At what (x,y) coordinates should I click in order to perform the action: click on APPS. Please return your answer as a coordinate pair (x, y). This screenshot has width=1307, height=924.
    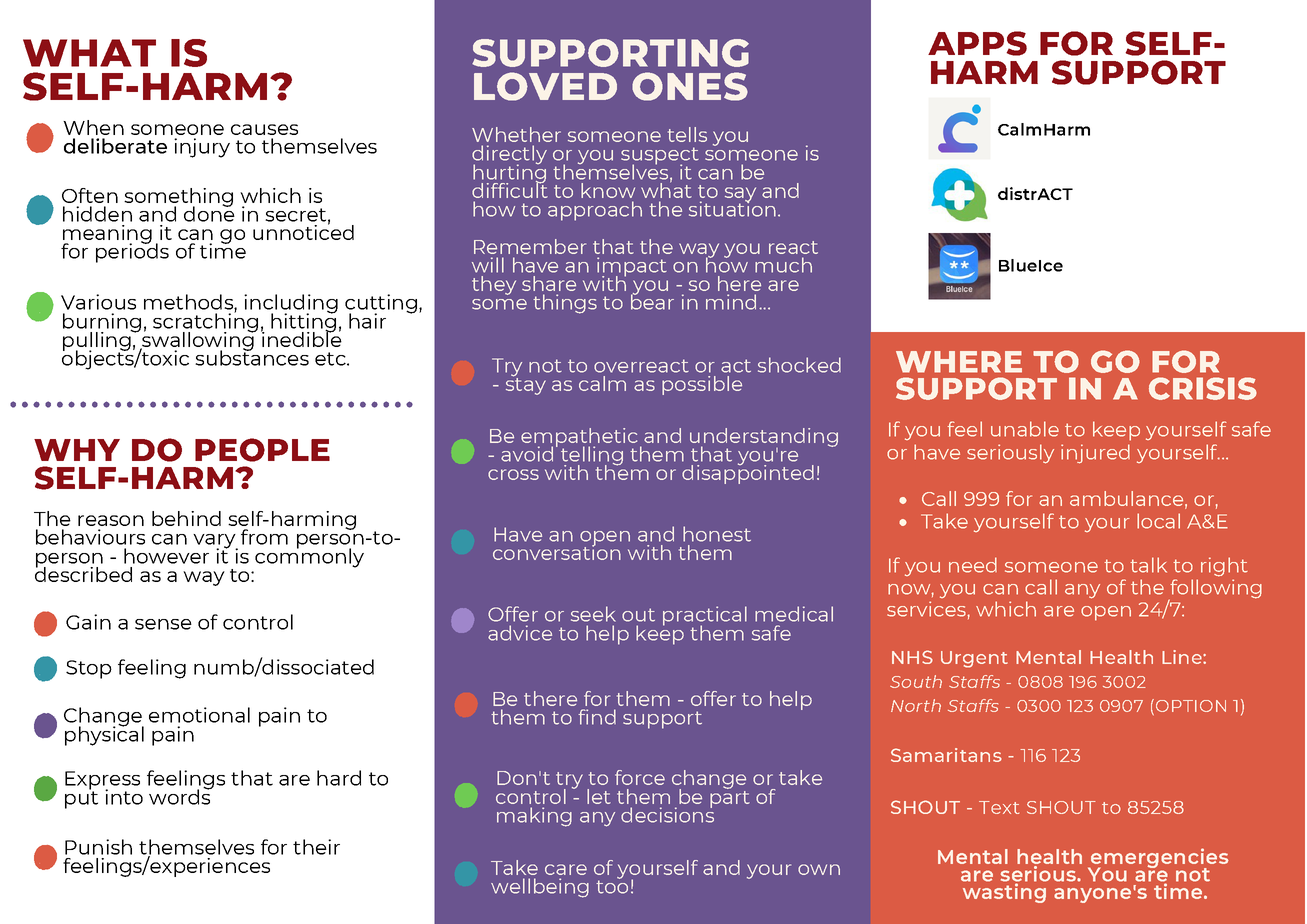
    Looking at the image, I should click on (977, 43).
